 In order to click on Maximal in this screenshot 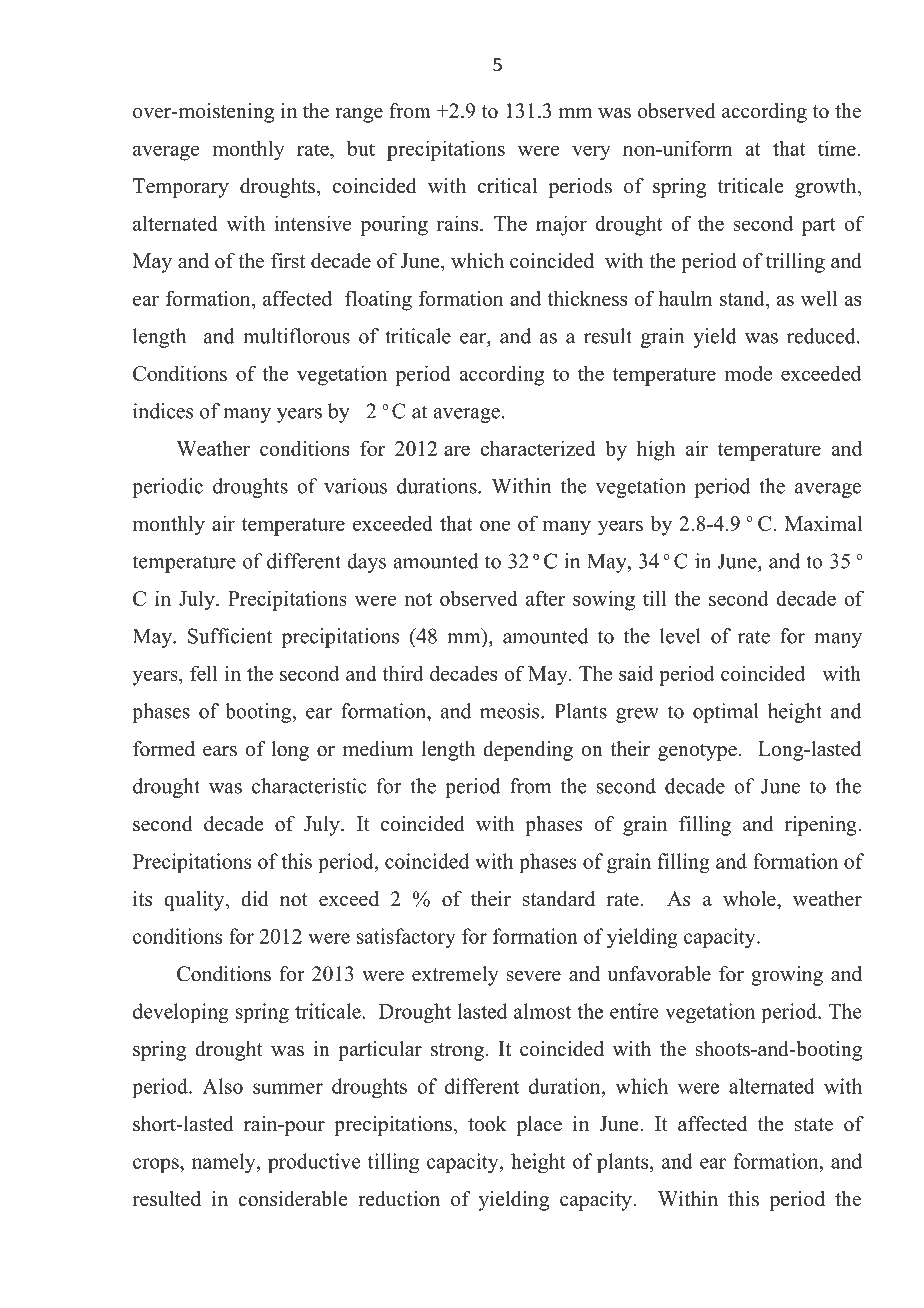, I will do `click(823, 523)`.
